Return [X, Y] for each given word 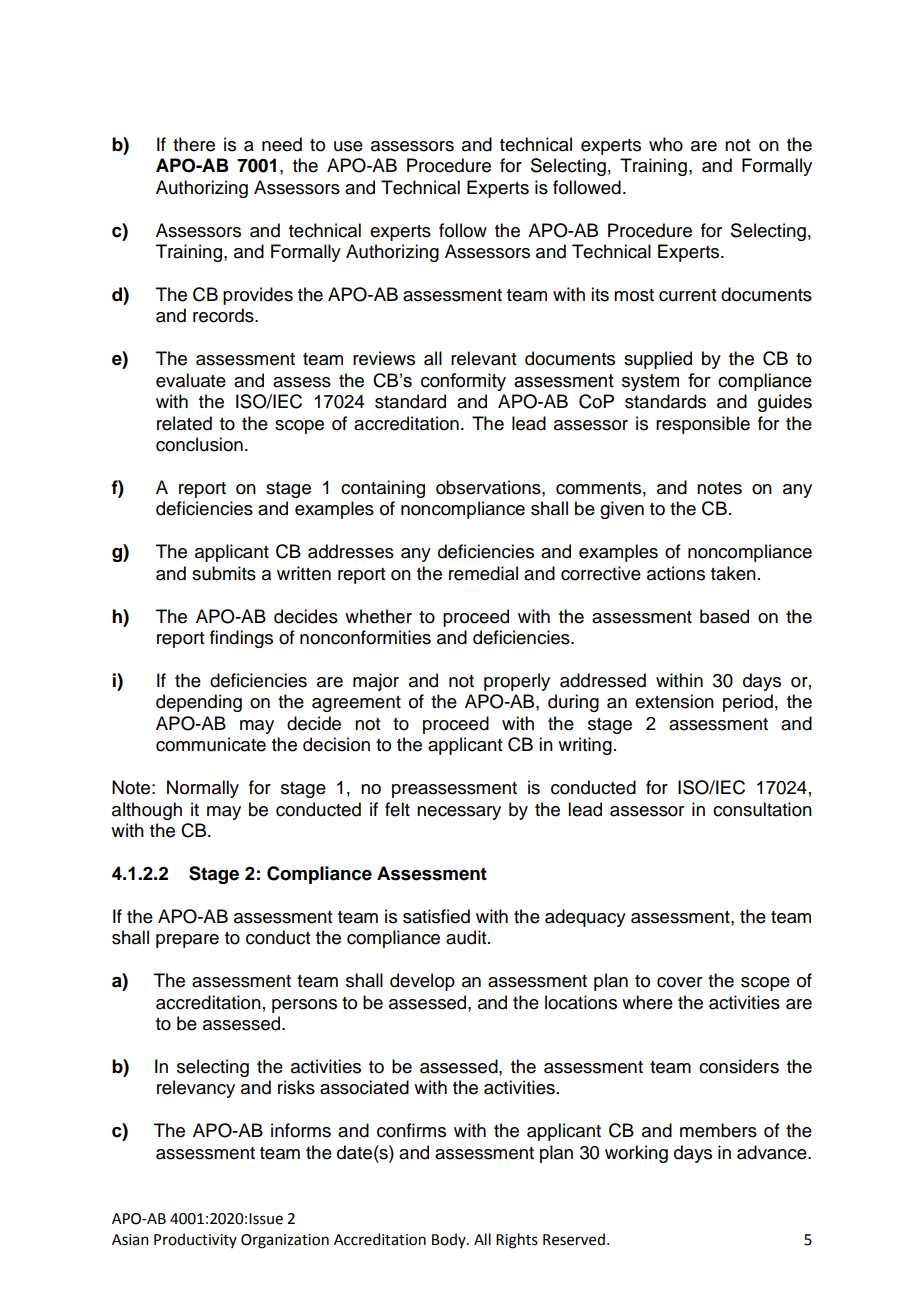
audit [467, 937]
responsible [703, 425]
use [348, 146]
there [194, 144]
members [718, 1130]
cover [679, 982]
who [666, 144]
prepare [187, 941]
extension [674, 701]
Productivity [195, 1240]
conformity [463, 382]
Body [450, 1240]
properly [517, 682]
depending [199, 703]
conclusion [199, 444]
